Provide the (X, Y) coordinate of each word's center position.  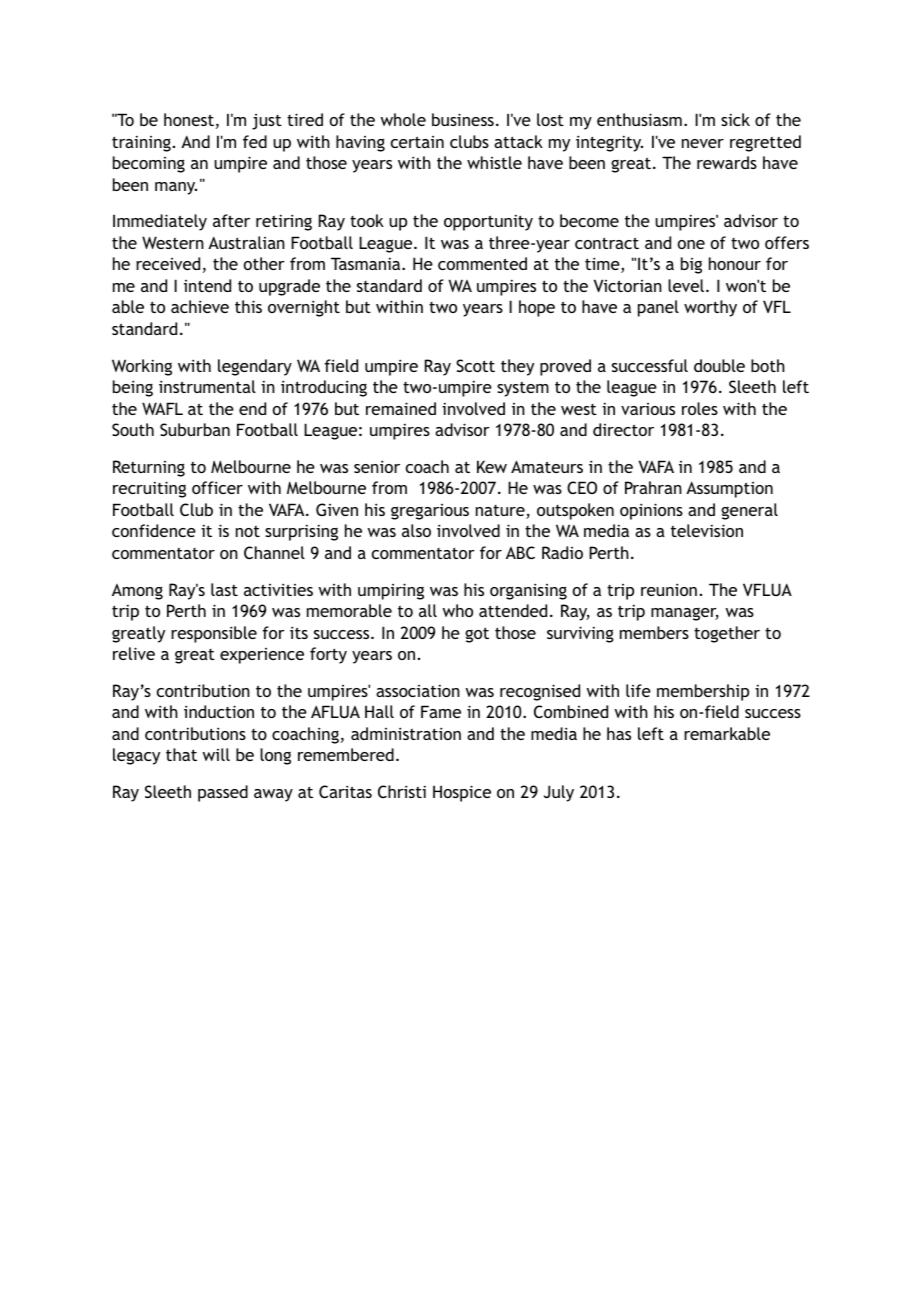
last (224, 589)
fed (255, 141)
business (463, 119)
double (719, 365)
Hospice (462, 793)
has (619, 733)
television (707, 530)
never (703, 143)
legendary (255, 367)
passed (223, 793)
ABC (520, 552)
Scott (475, 365)
